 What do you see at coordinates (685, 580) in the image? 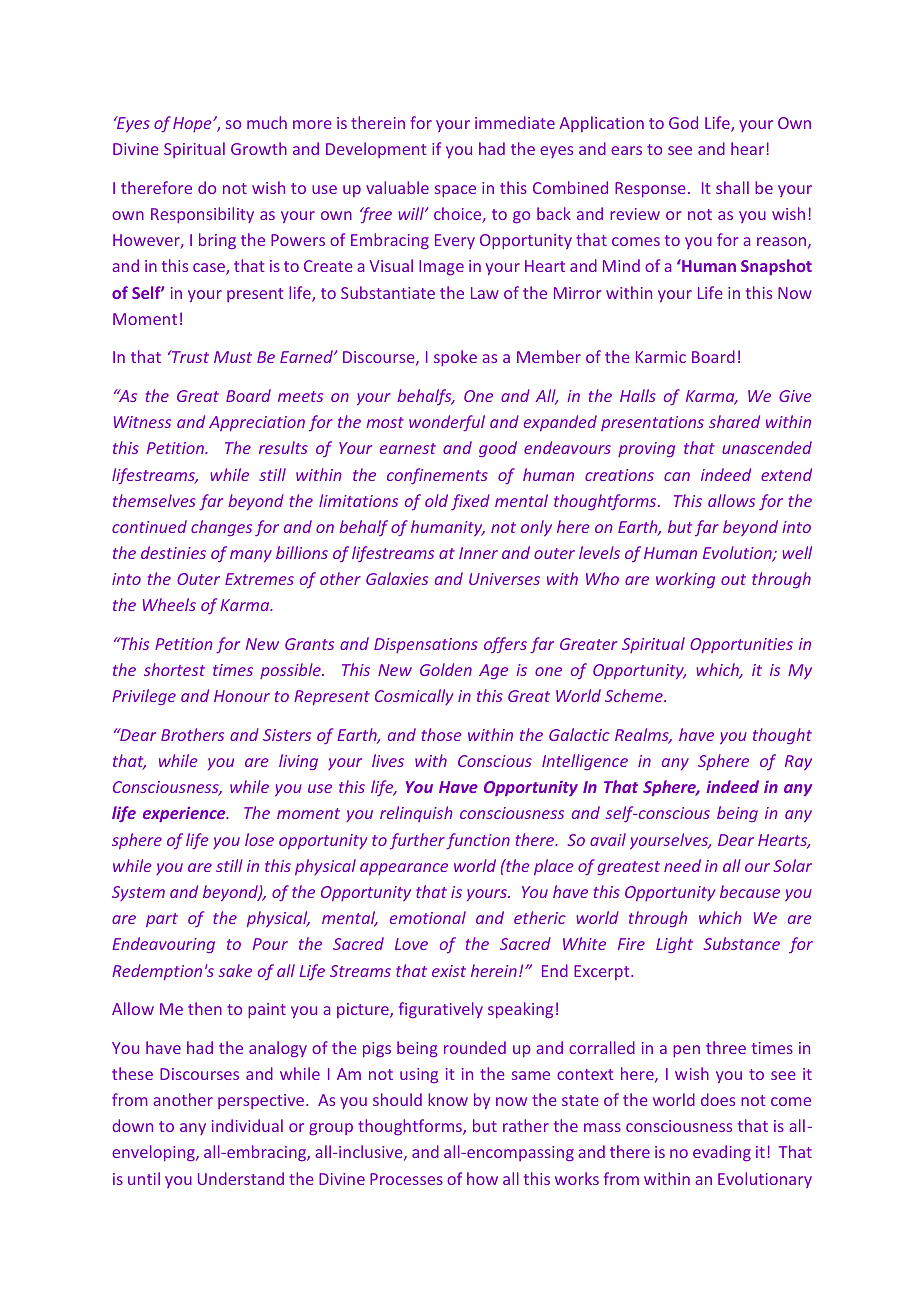
I see `working` at bounding box center [685, 580].
